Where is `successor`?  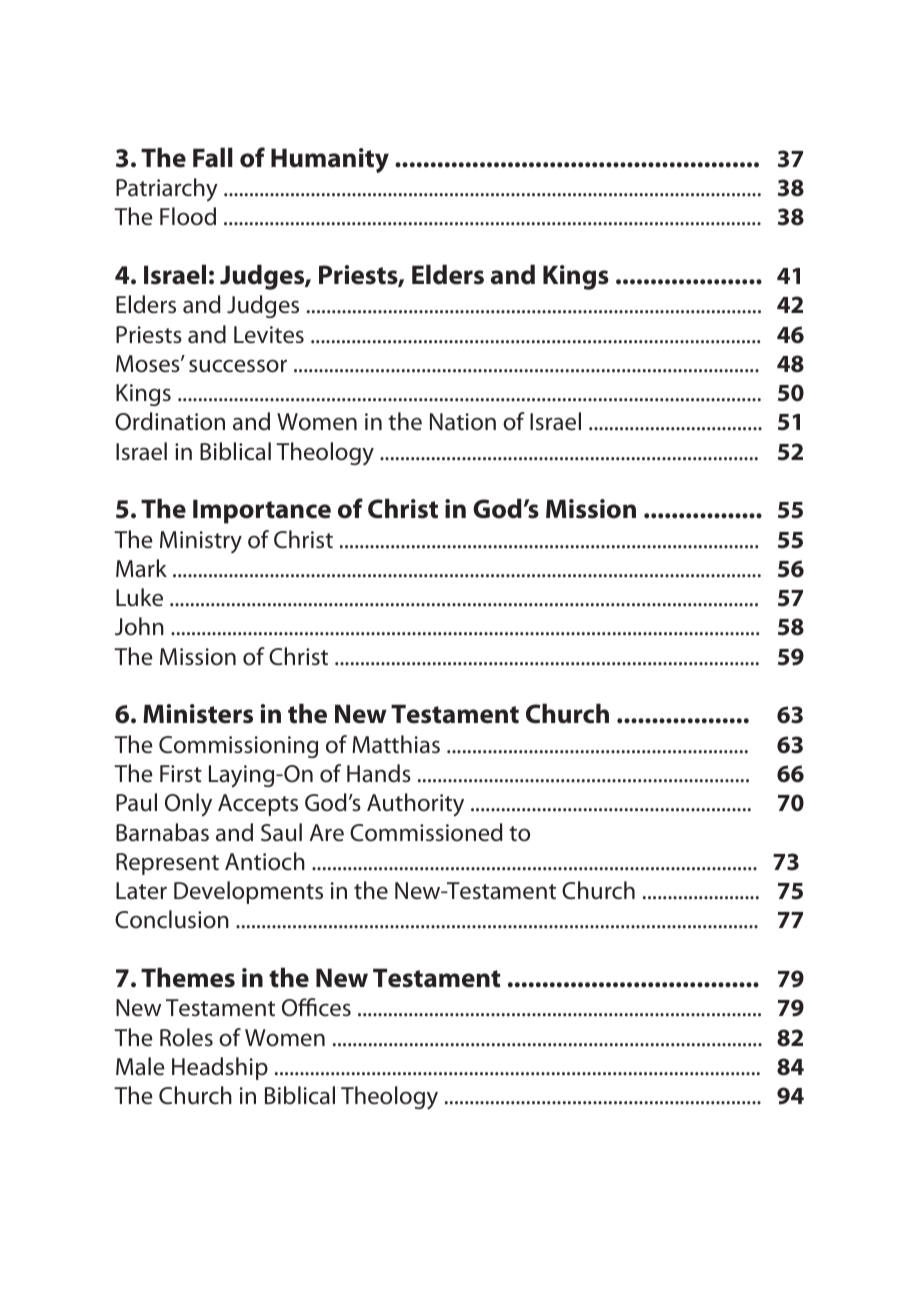
successor is located at coordinates (238, 366).
